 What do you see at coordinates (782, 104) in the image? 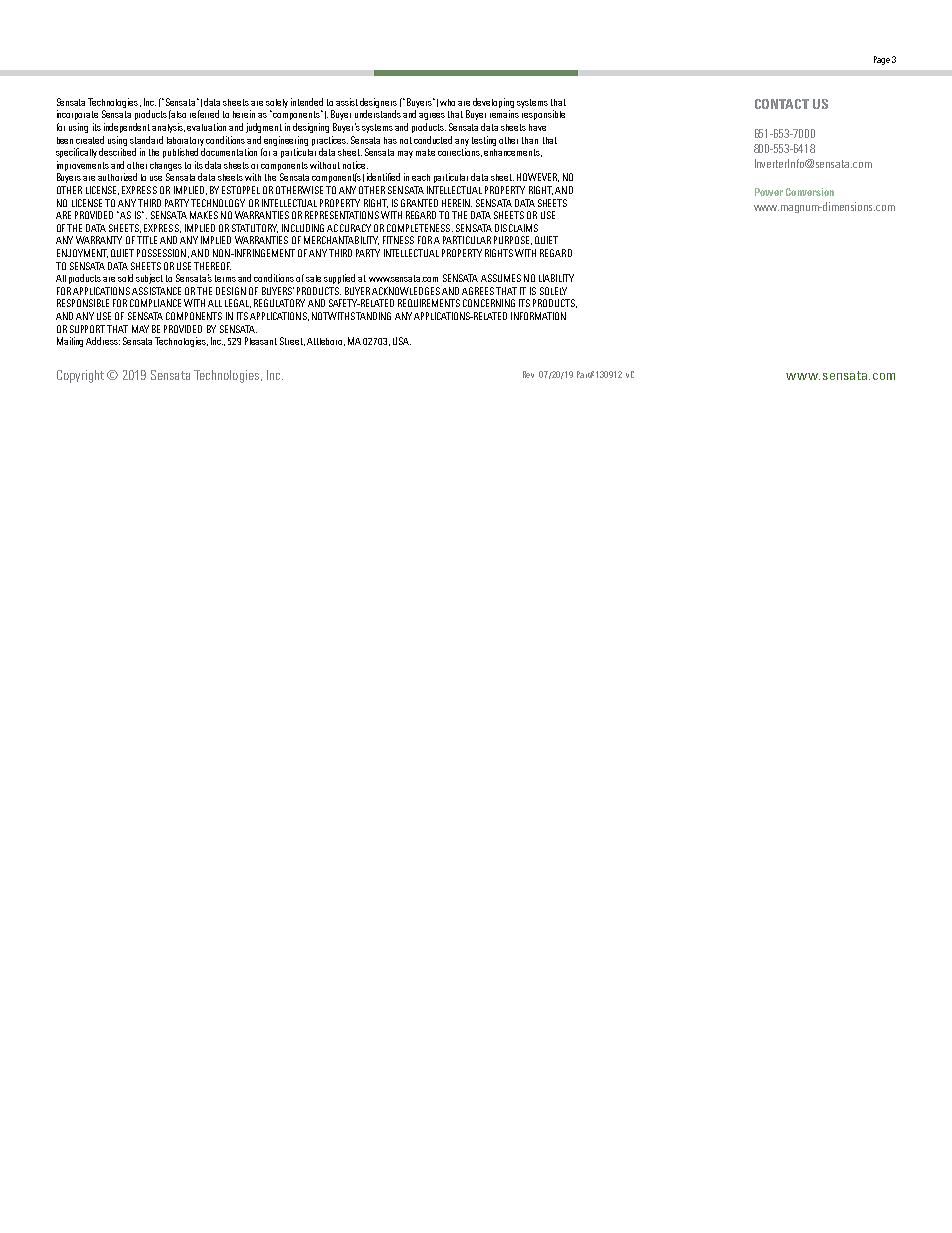
I see `CONTACT` at bounding box center [782, 104].
